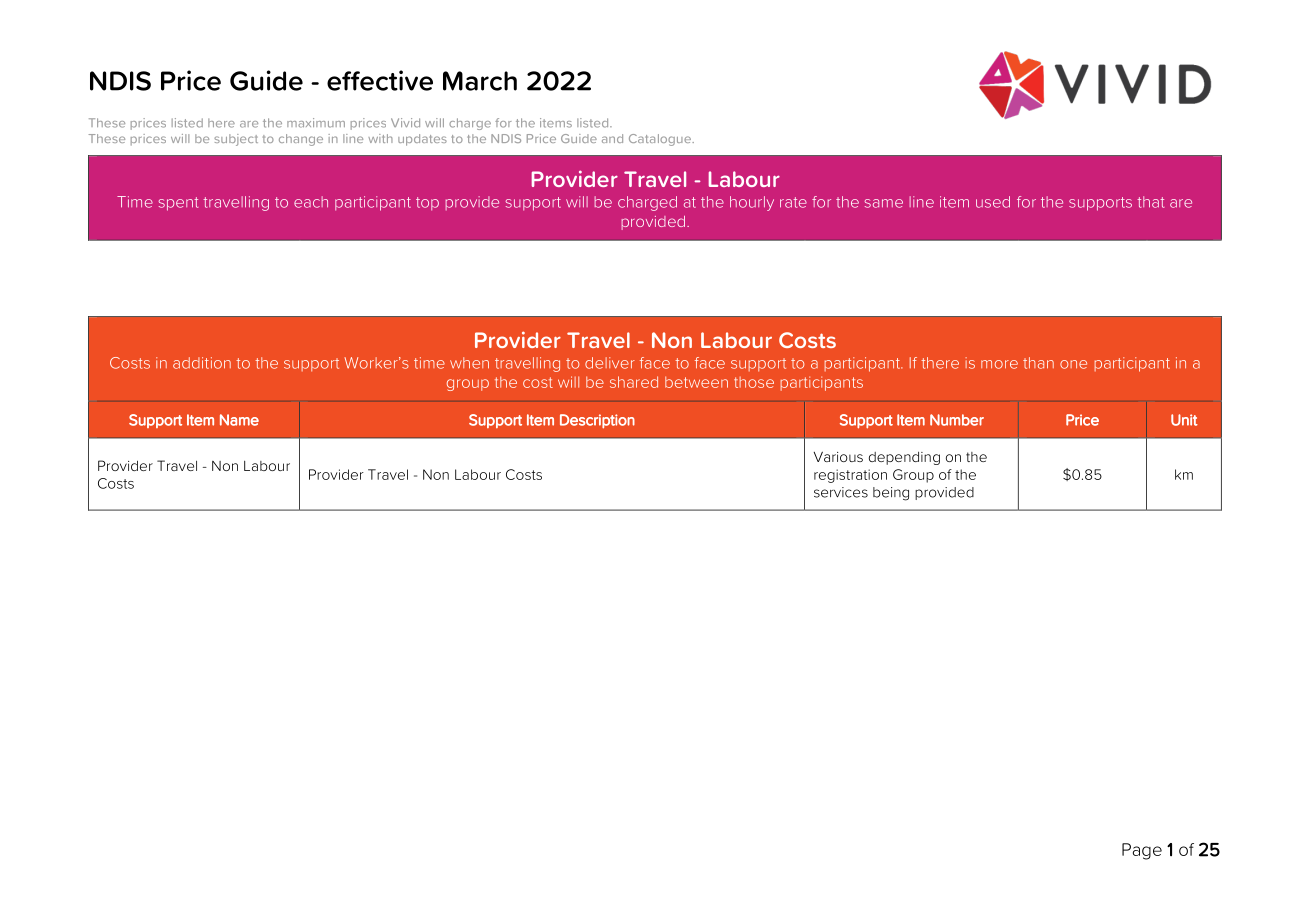 Image resolution: width=1308 pixels, height=924 pixels. Describe the element at coordinates (841, 492) in the screenshot. I see `services` at that location.
